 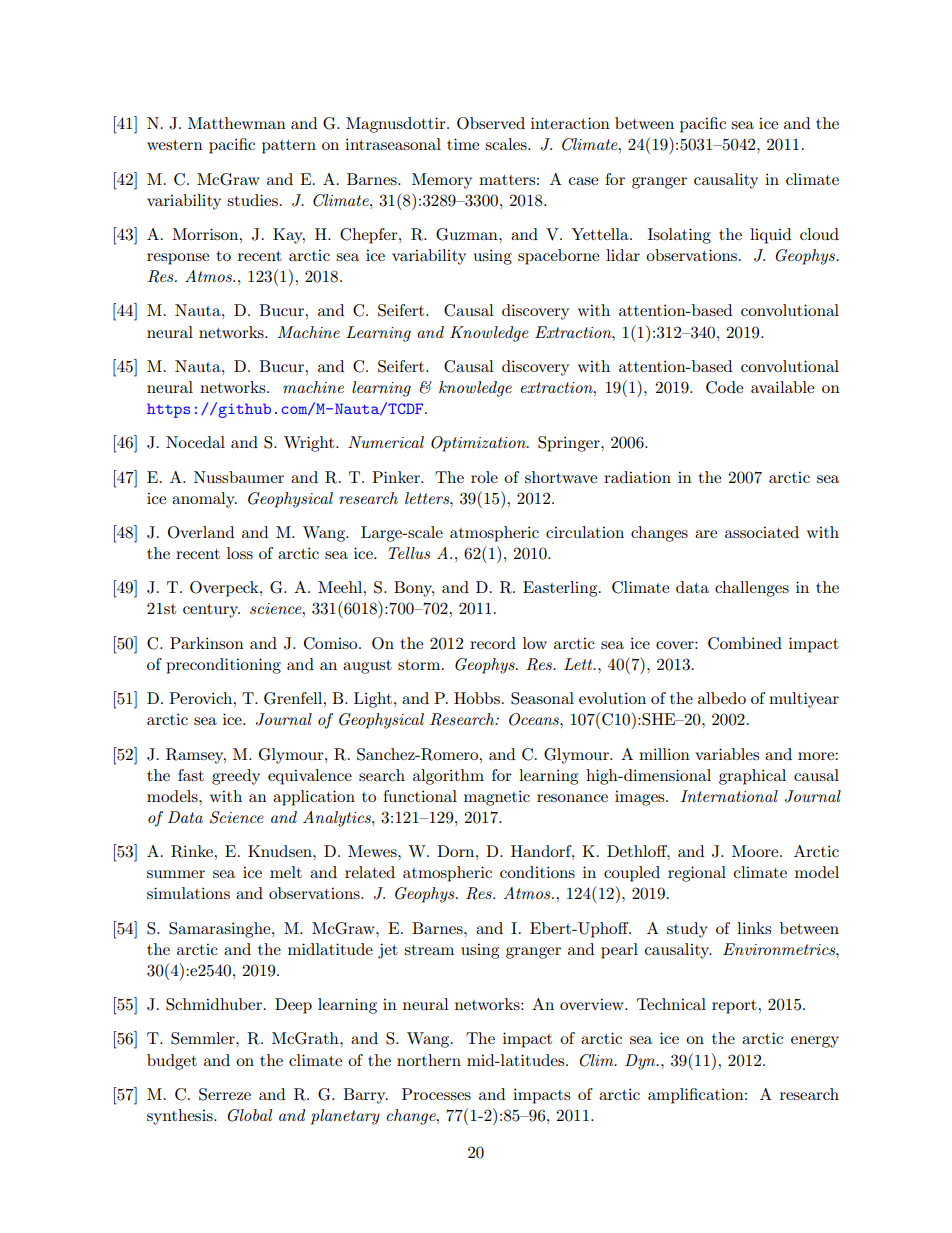 What do you see at coordinates (493, 643) in the image?
I see `record` at bounding box center [493, 643].
